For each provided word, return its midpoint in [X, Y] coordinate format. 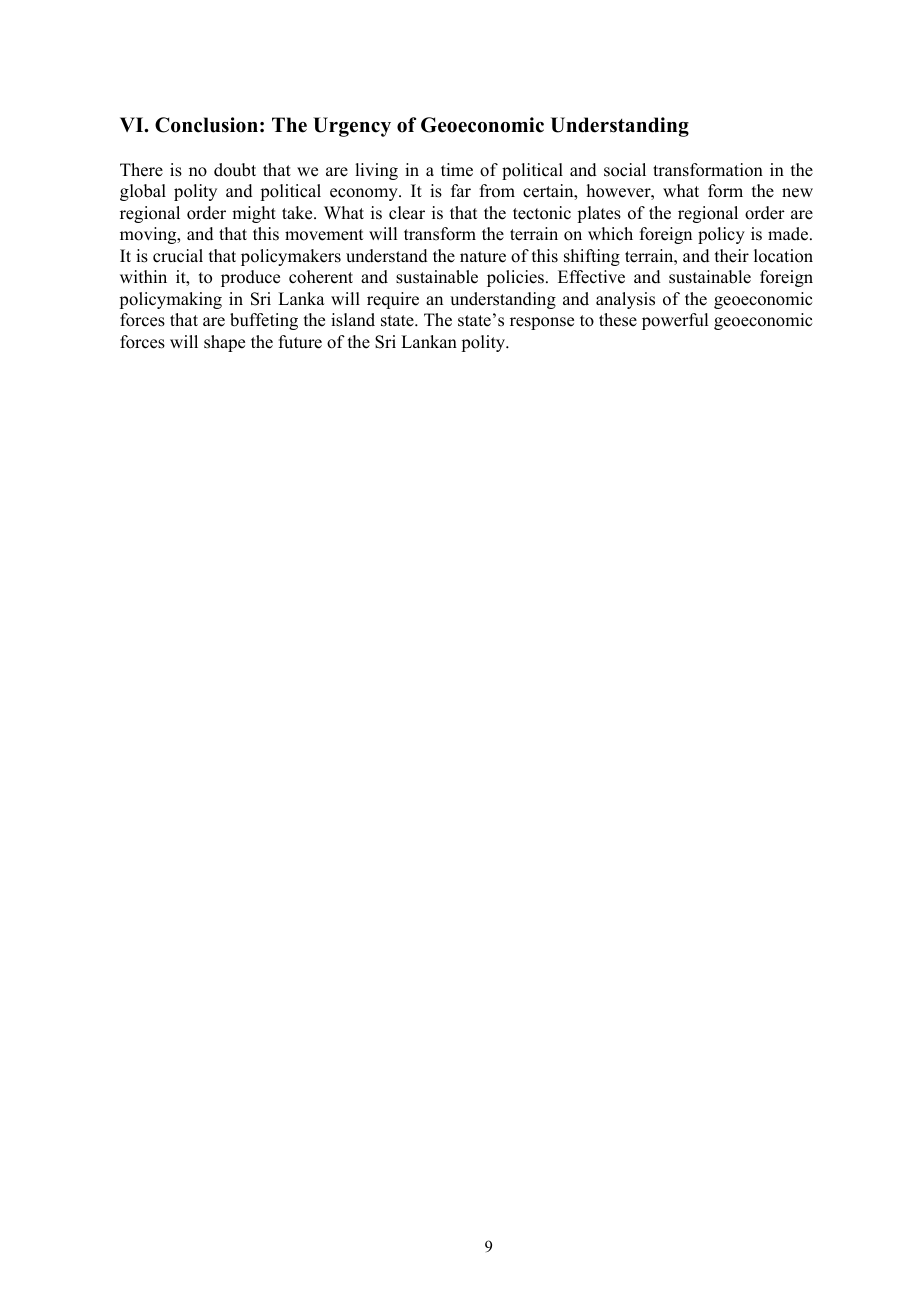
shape [224, 343]
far [461, 190]
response [542, 323]
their [732, 256]
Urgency [352, 127]
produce [250, 278]
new [797, 193]
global [143, 192]
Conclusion [206, 125]
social [625, 170]
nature [483, 257]
